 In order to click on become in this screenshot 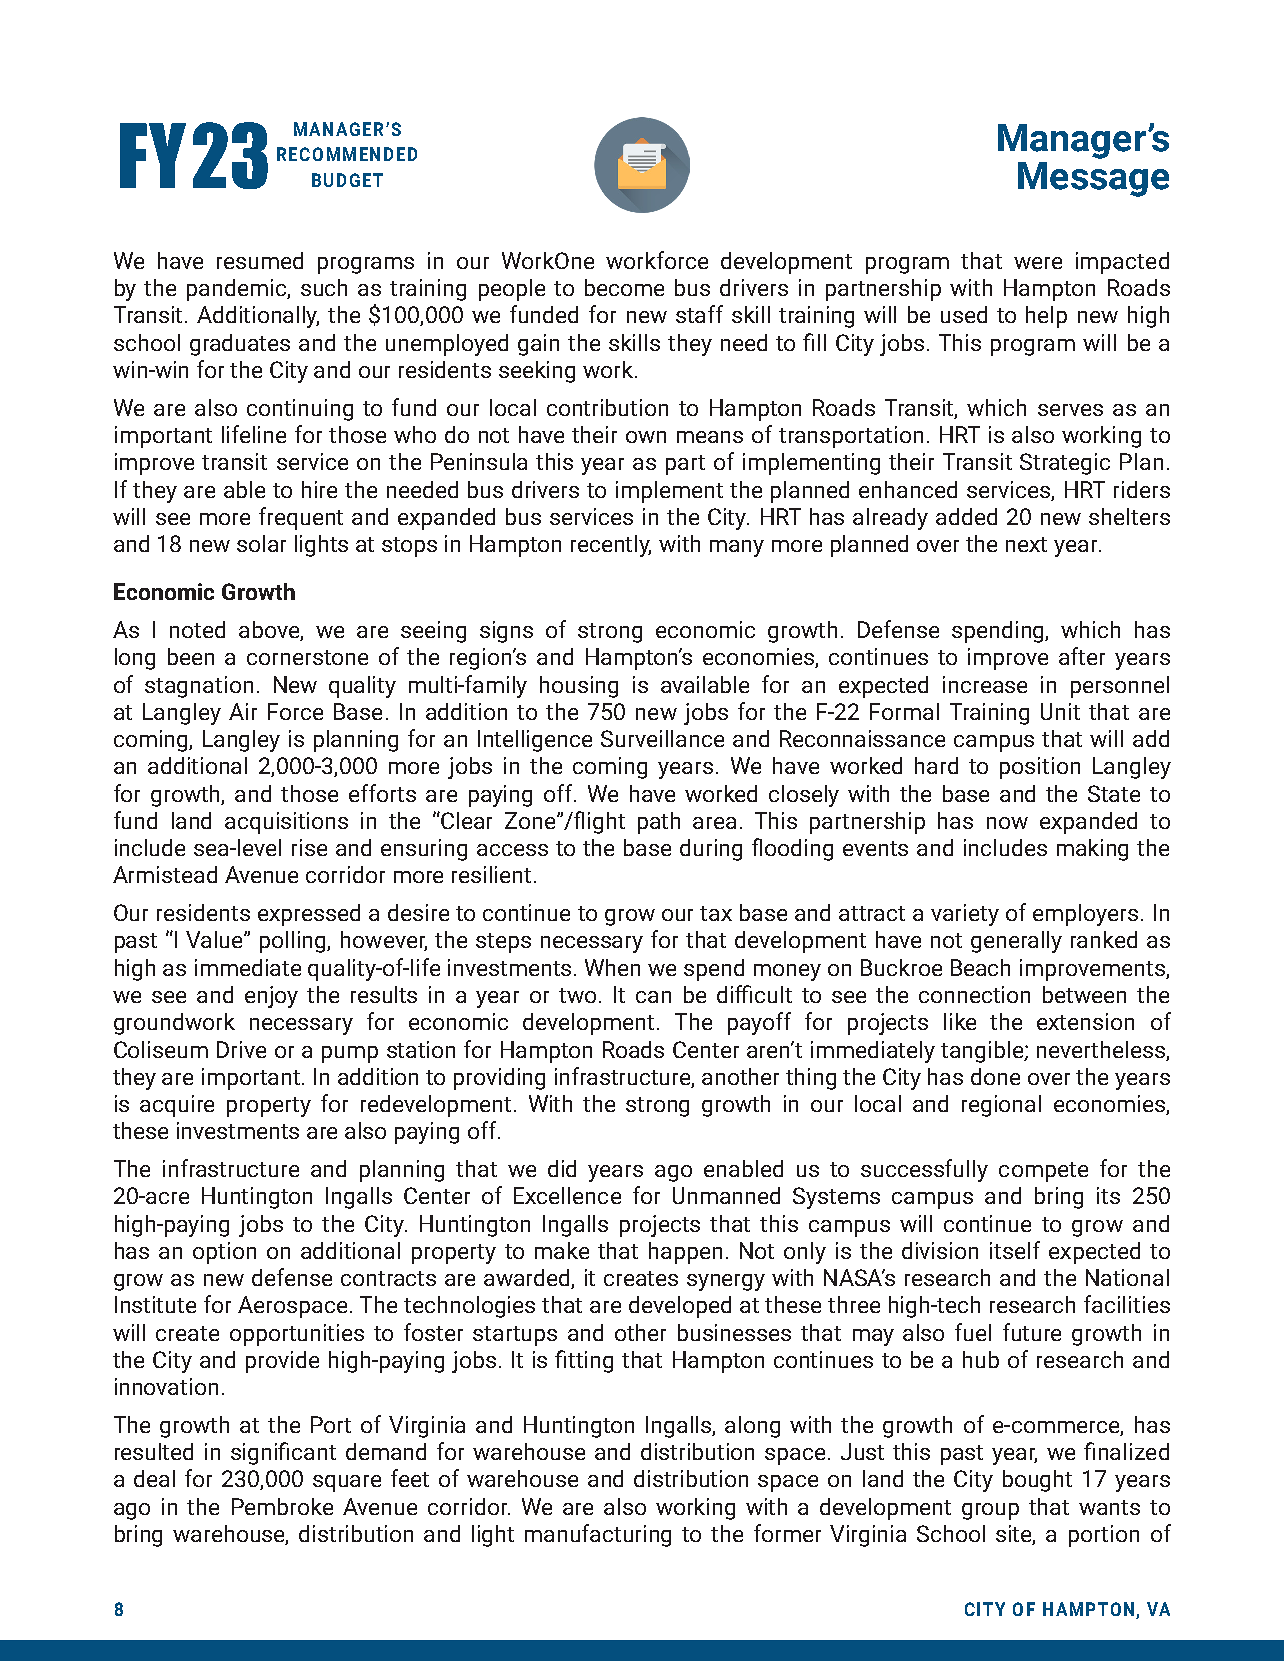, I will do `click(624, 287)`.
